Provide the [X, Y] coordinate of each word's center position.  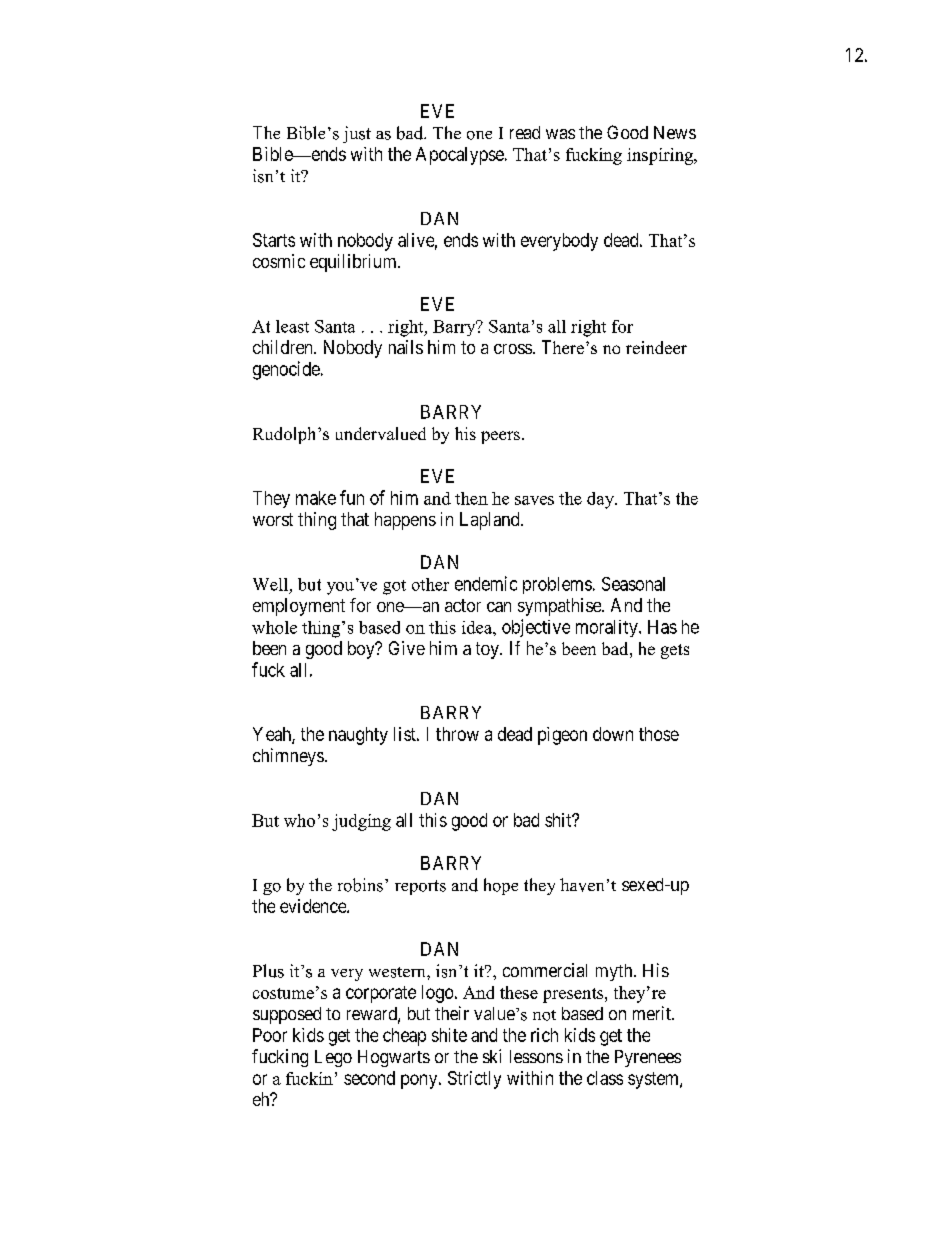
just [357, 134]
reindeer [656, 347]
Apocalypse [460, 156]
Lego [333, 1058]
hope [501, 886]
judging [361, 822]
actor [463, 605]
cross [513, 349]
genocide [286, 370]
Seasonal [633, 584]
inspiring [661, 156]
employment [299, 607]
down [613, 734]
